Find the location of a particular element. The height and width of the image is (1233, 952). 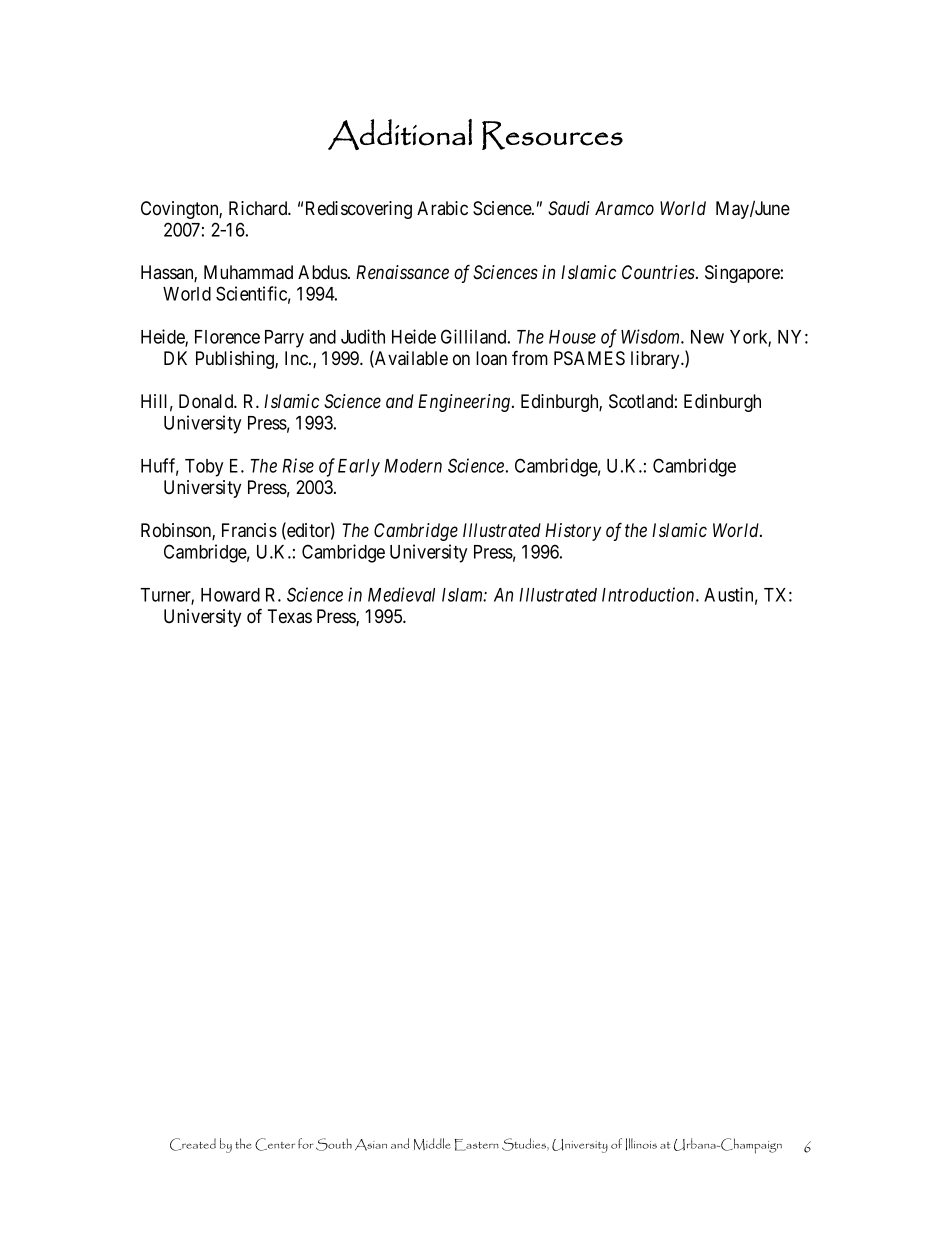

Introduction is located at coordinates (649, 594).
